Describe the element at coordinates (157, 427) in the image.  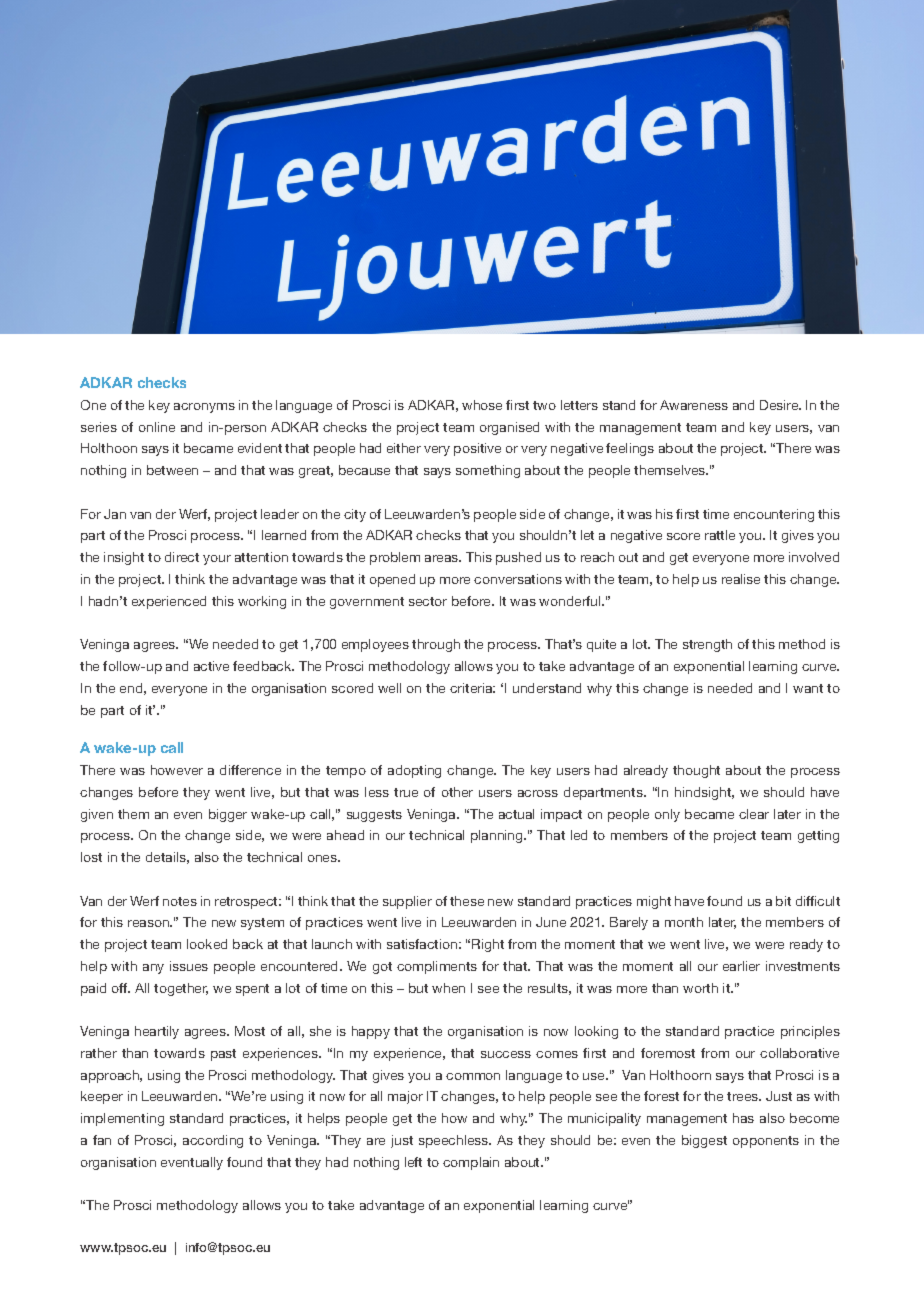
I see `online` at that location.
